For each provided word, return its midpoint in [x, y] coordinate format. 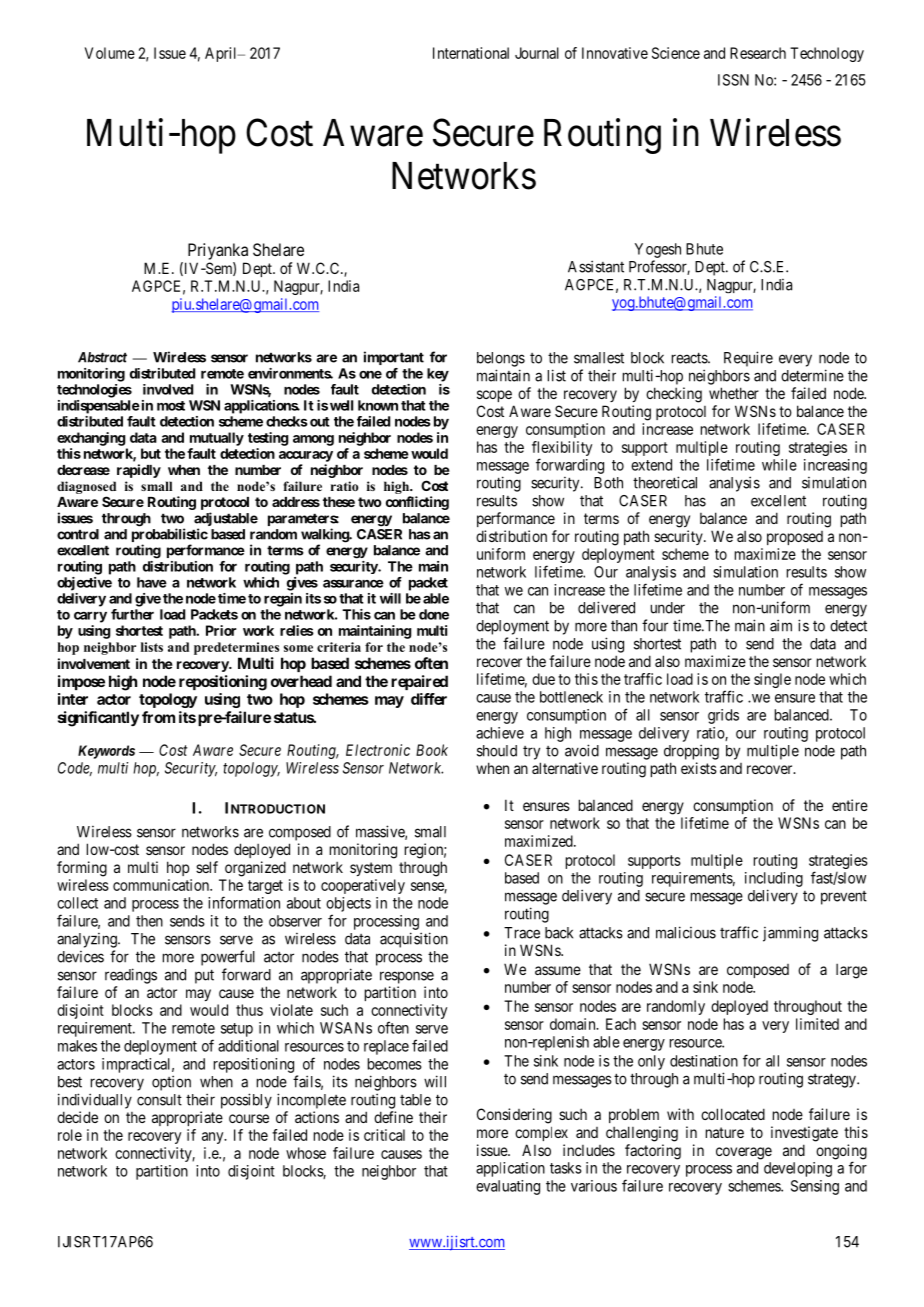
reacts [690, 358]
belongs [501, 359]
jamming [790, 934]
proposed [795, 538]
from [158, 717]
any [214, 1138]
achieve [500, 733]
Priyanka [218, 251]
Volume [110, 53]
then [149, 921]
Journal [537, 53]
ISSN [733, 80]
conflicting [417, 503]
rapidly [139, 471]
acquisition [414, 940]
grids [723, 716]
